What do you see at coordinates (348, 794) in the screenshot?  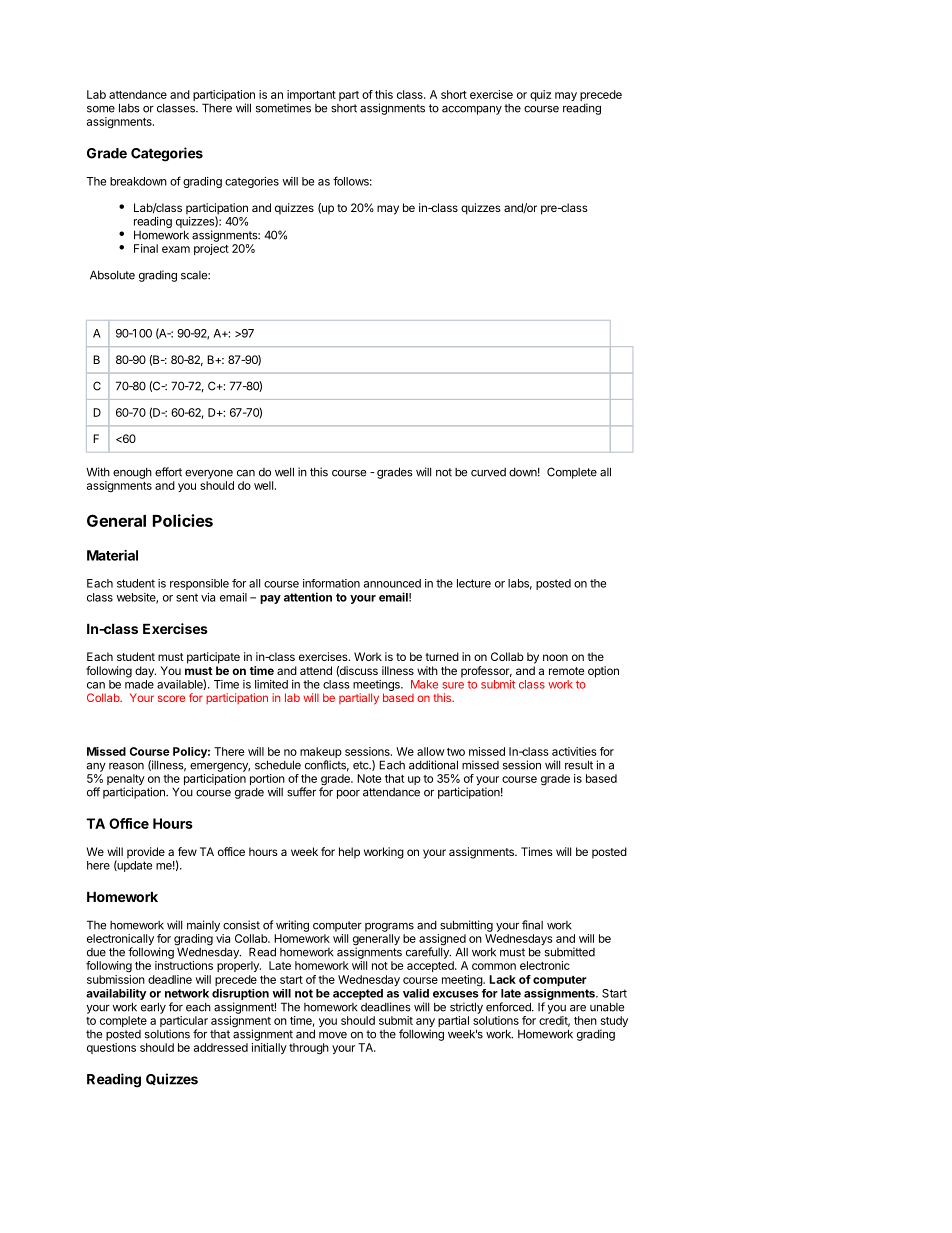 I see `poor` at bounding box center [348, 794].
